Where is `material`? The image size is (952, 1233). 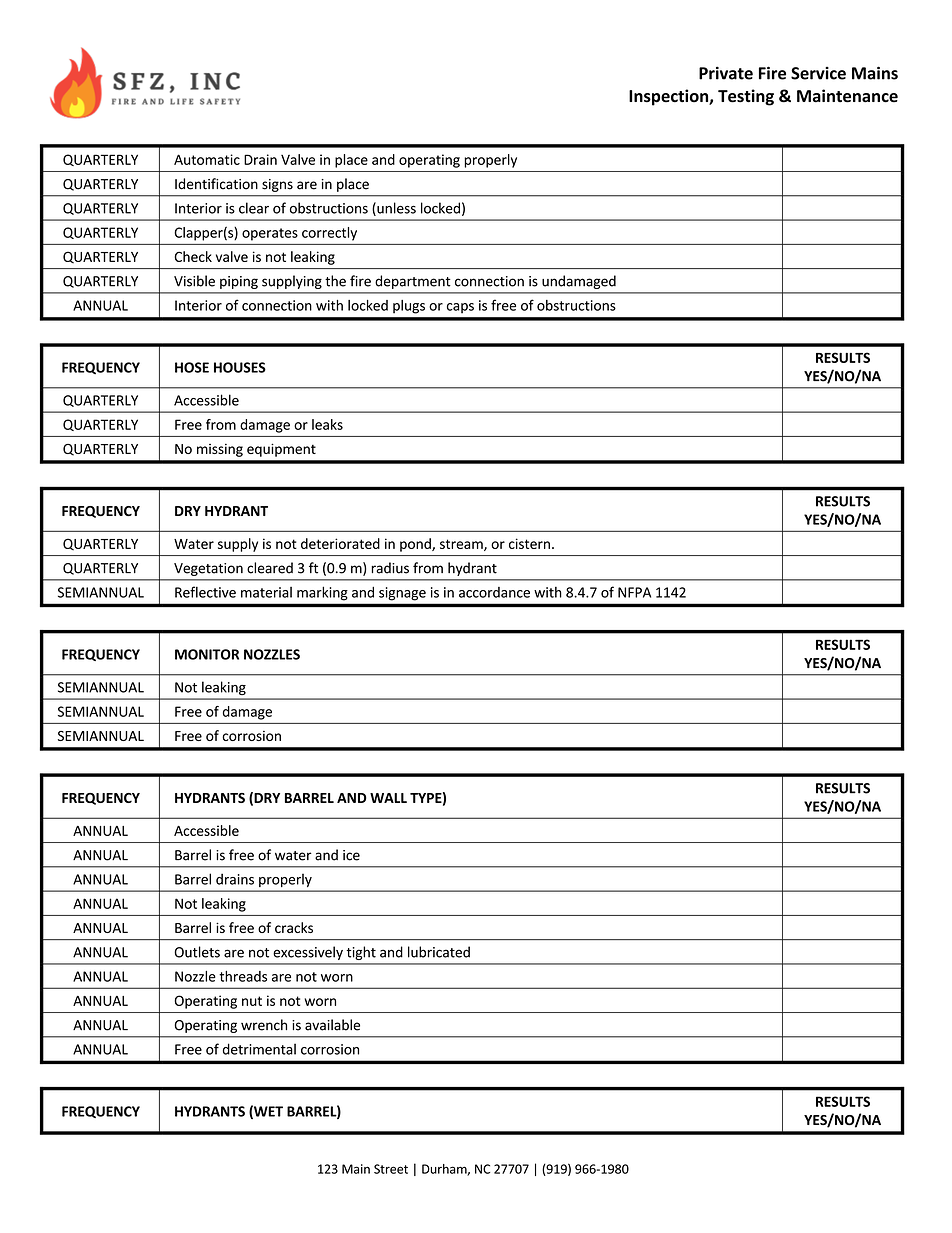
material is located at coordinates (266, 592).
